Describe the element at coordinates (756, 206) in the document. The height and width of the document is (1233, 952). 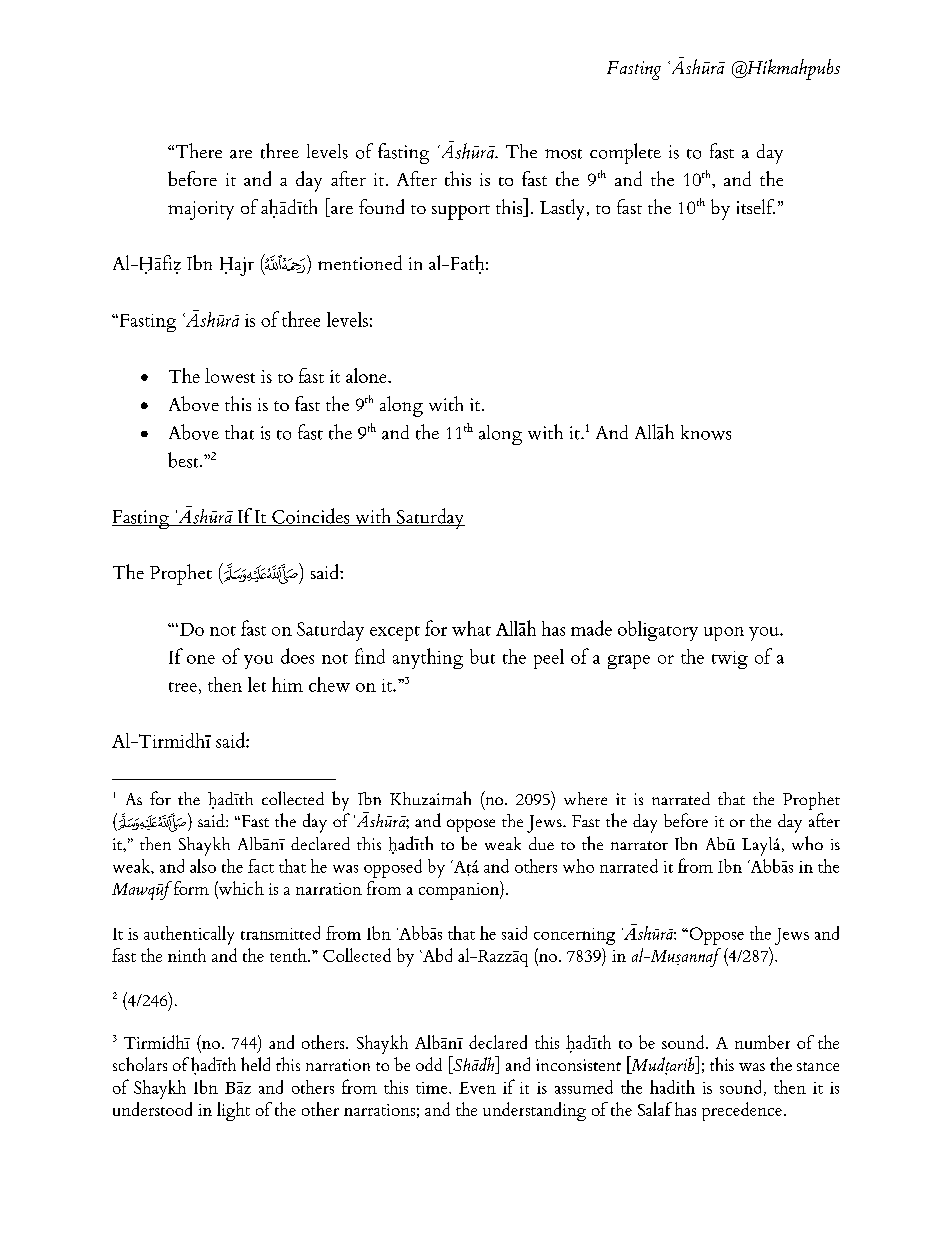
I see `itself` at that location.
